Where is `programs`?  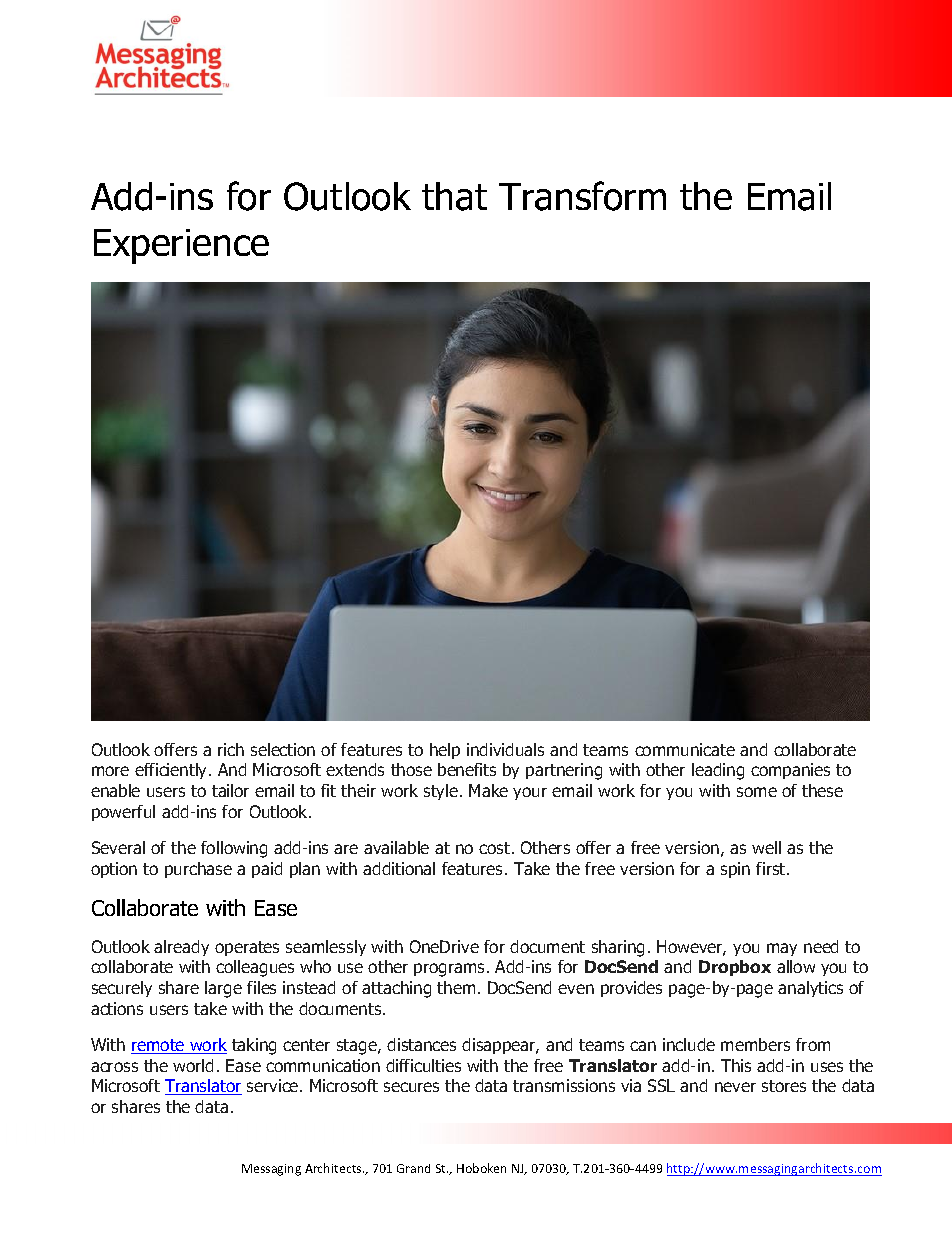 programs is located at coordinates (451, 970).
